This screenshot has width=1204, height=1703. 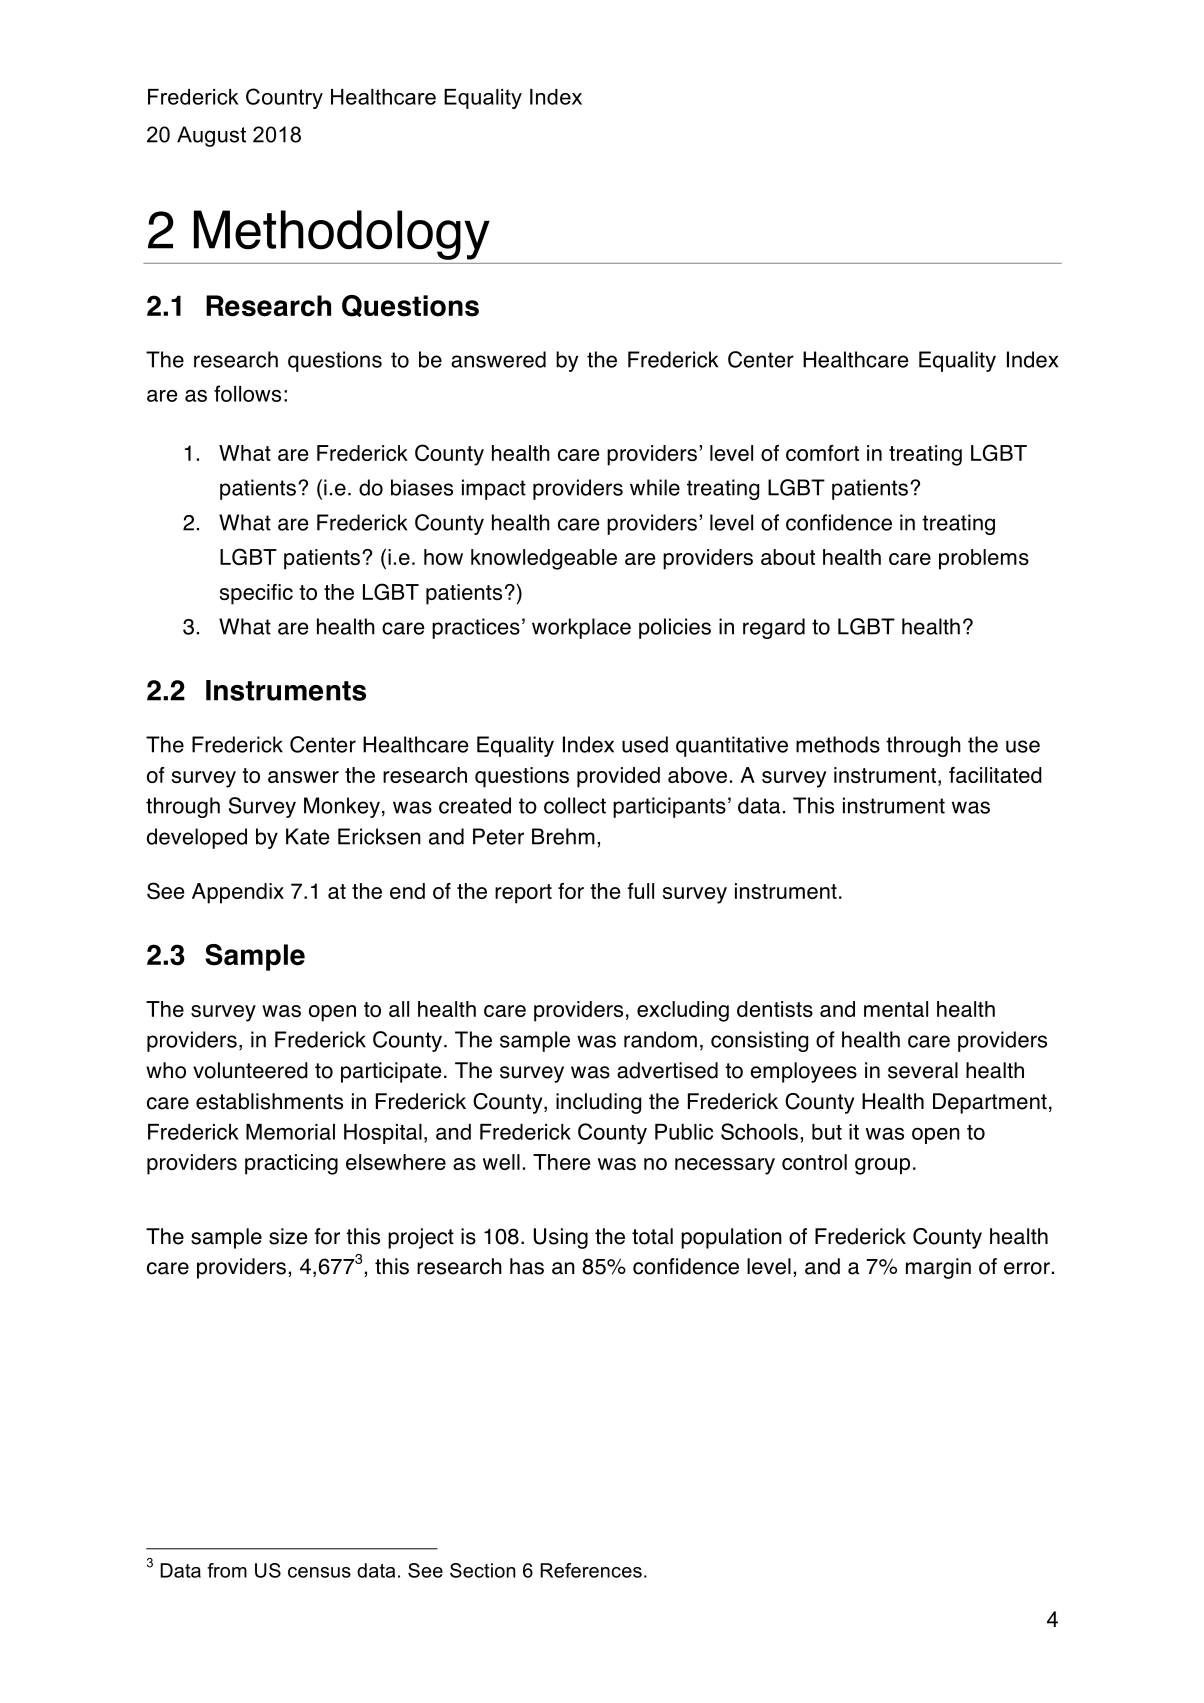 I want to click on specific, so click(x=256, y=594).
